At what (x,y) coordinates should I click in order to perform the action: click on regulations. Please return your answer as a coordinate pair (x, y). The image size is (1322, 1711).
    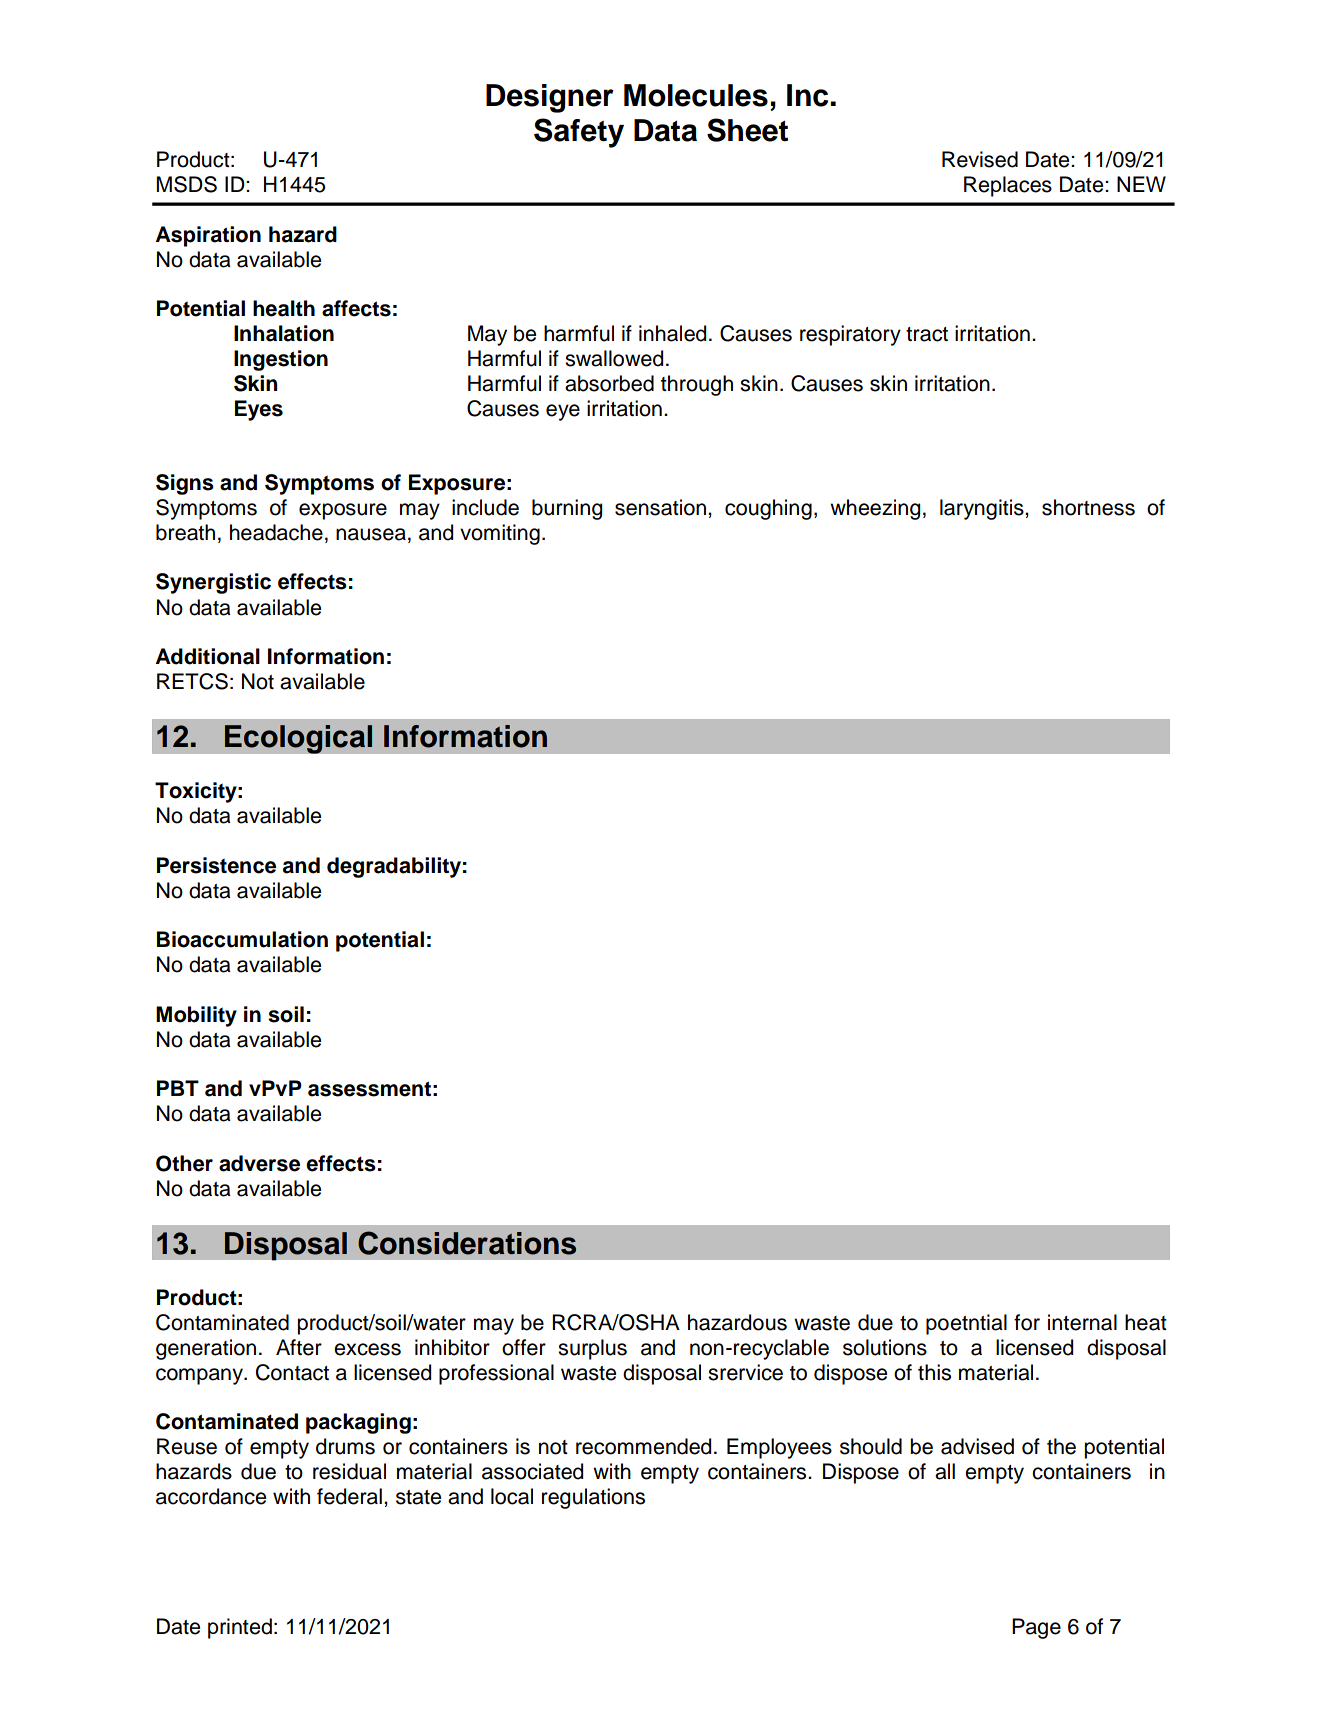
    Looking at the image, I should click on (593, 1498).
